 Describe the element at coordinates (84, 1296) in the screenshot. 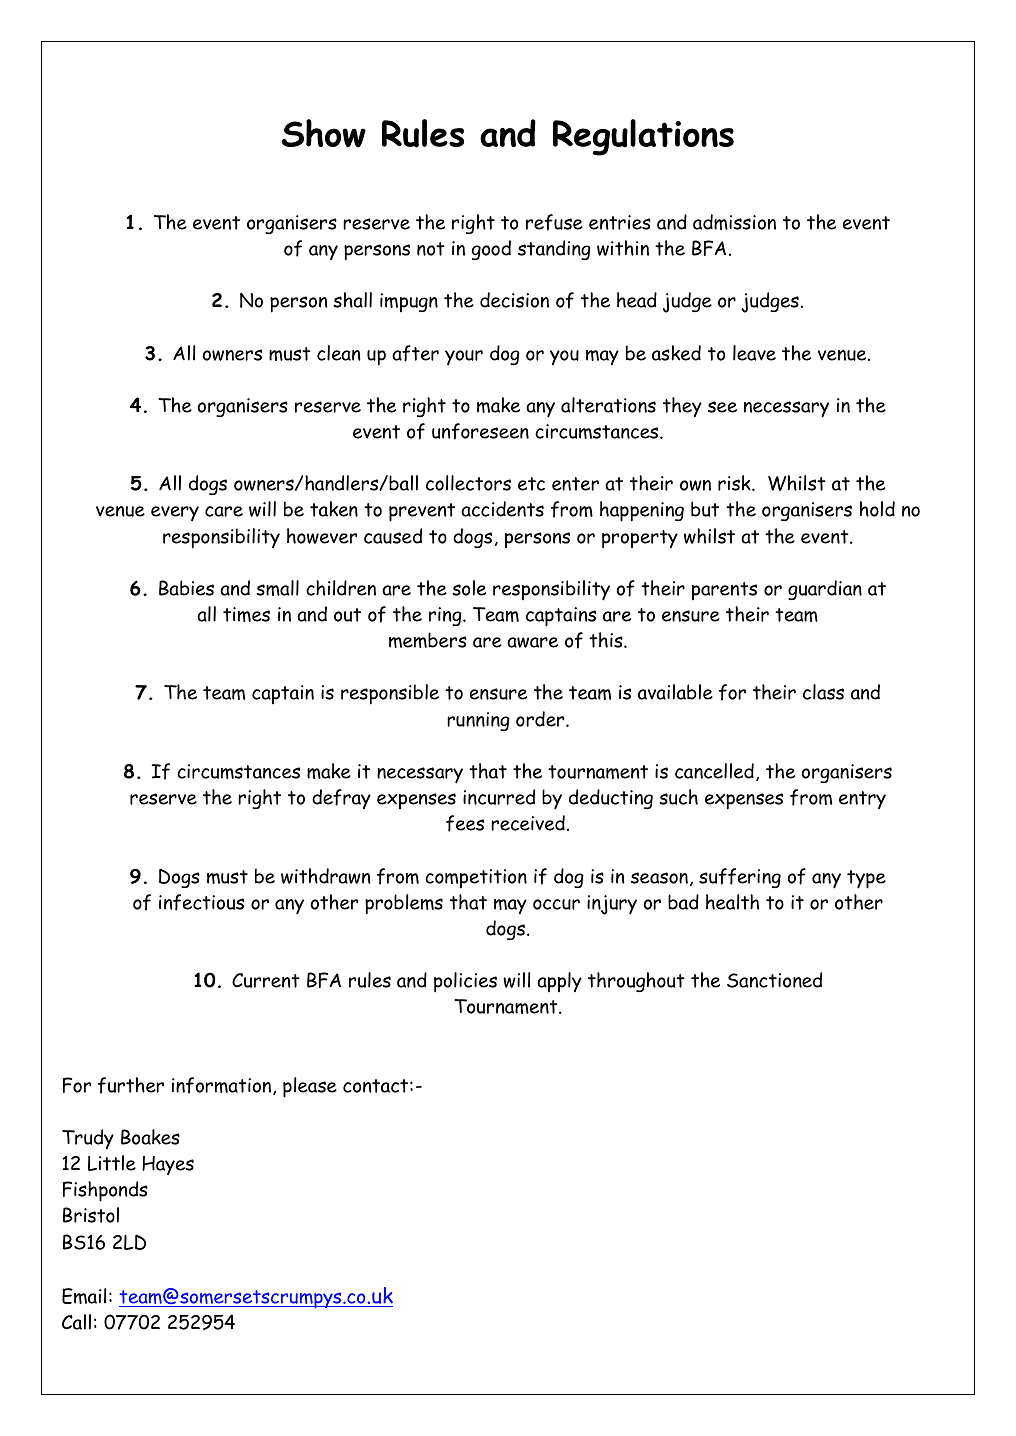

I see `Email` at that location.
